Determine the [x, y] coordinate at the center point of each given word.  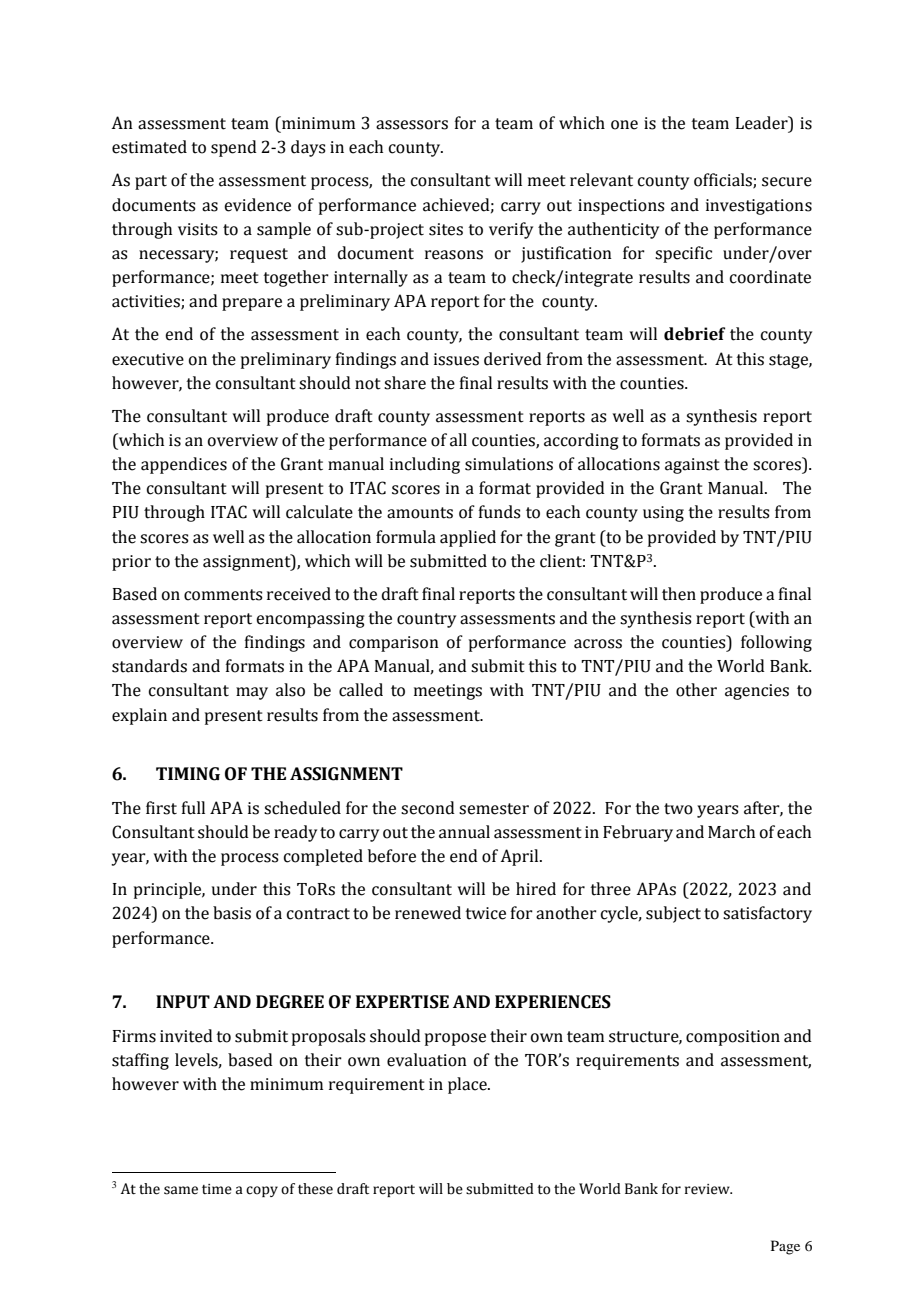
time [217, 1189]
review [708, 1189]
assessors [412, 125]
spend [234, 148]
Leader [763, 123]
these [315, 1189]
